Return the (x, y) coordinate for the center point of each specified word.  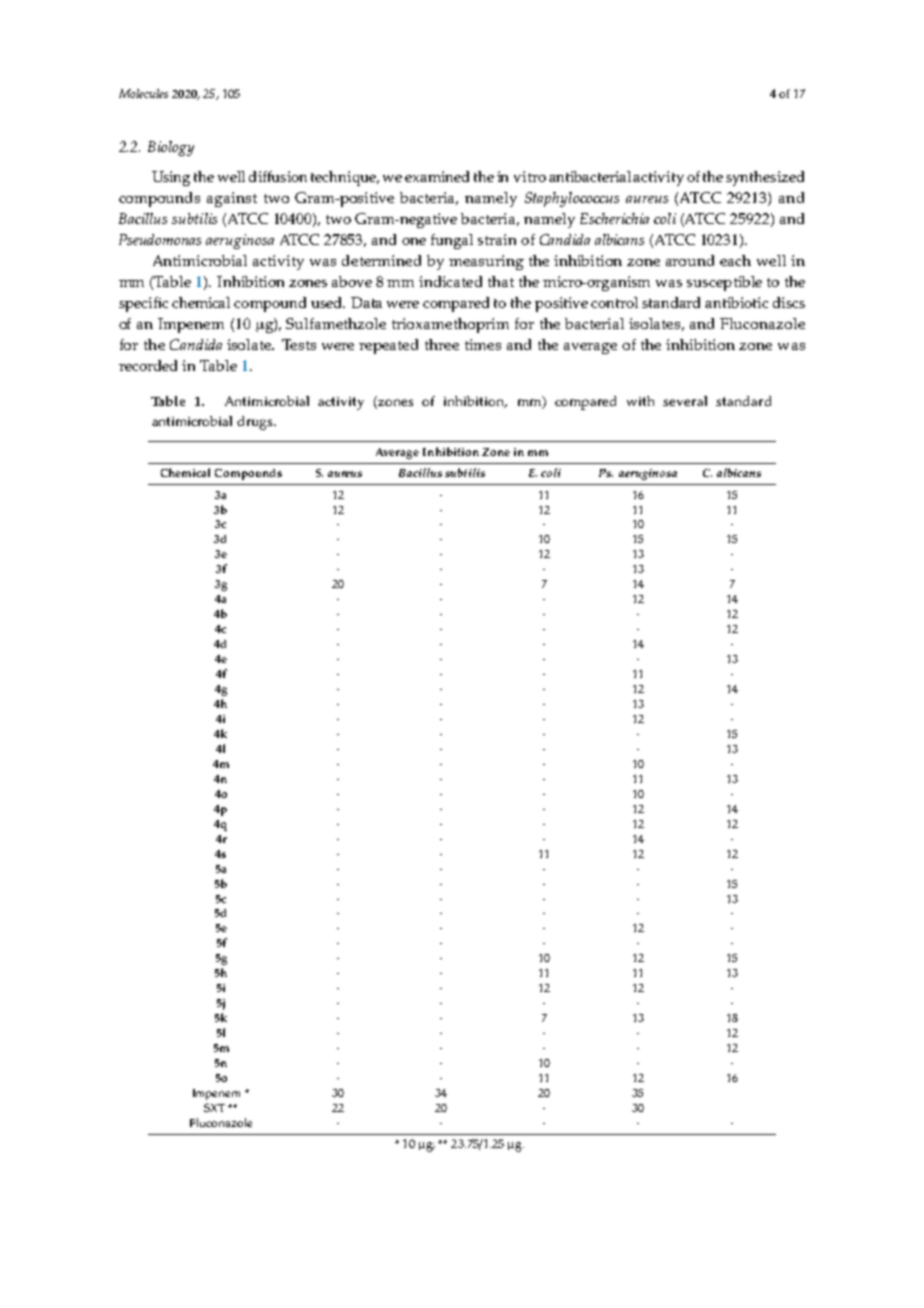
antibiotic (736, 302)
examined (437, 176)
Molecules (143, 93)
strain (497, 239)
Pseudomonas (160, 239)
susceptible (724, 283)
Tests (299, 344)
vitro (530, 176)
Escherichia (614, 218)
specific (143, 304)
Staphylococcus (572, 199)
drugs (256, 423)
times (483, 344)
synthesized (765, 178)
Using (171, 178)
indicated (450, 281)
